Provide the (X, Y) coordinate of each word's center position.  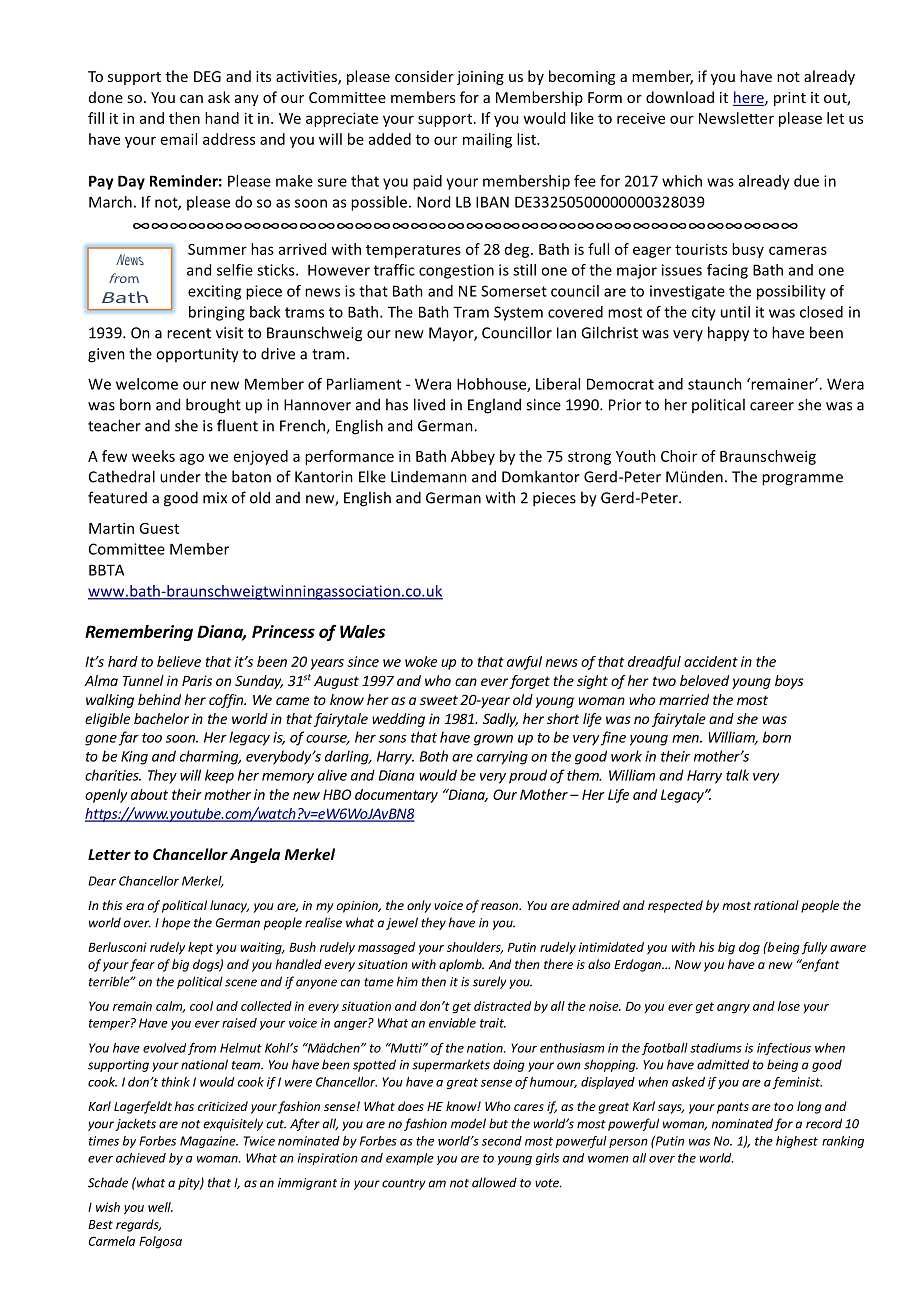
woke (421, 661)
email (179, 139)
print (790, 99)
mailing (487, 140)
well (160, 1207)
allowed (494, 1182)
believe (179, 661)
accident (711, 661)
